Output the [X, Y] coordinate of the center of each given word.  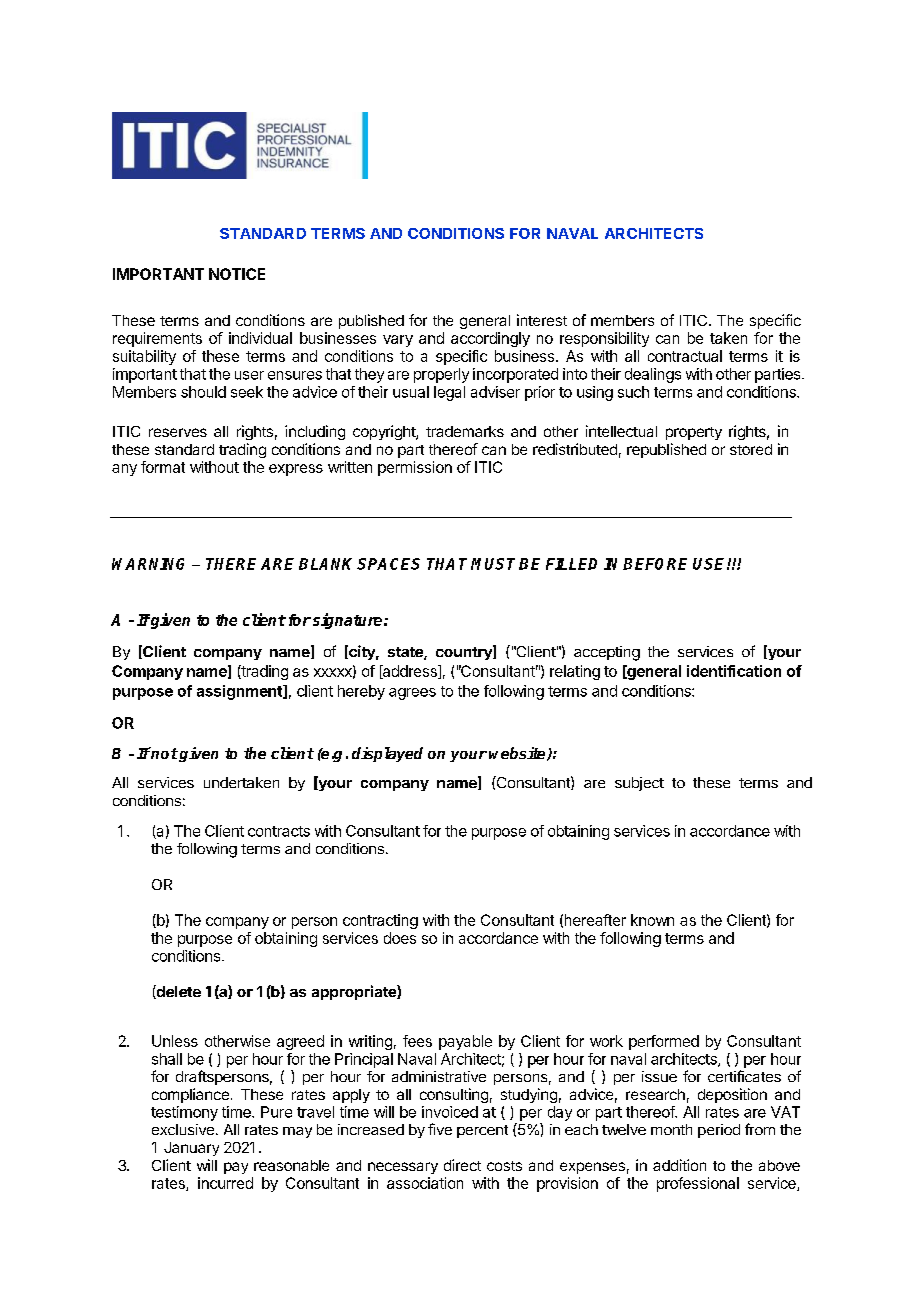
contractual [685, 356]
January [191, 1149]
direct [462, 1165]
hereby [361, 692]
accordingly [490, 339]
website [518, 754]
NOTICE [237, 274]
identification [734, 671]
